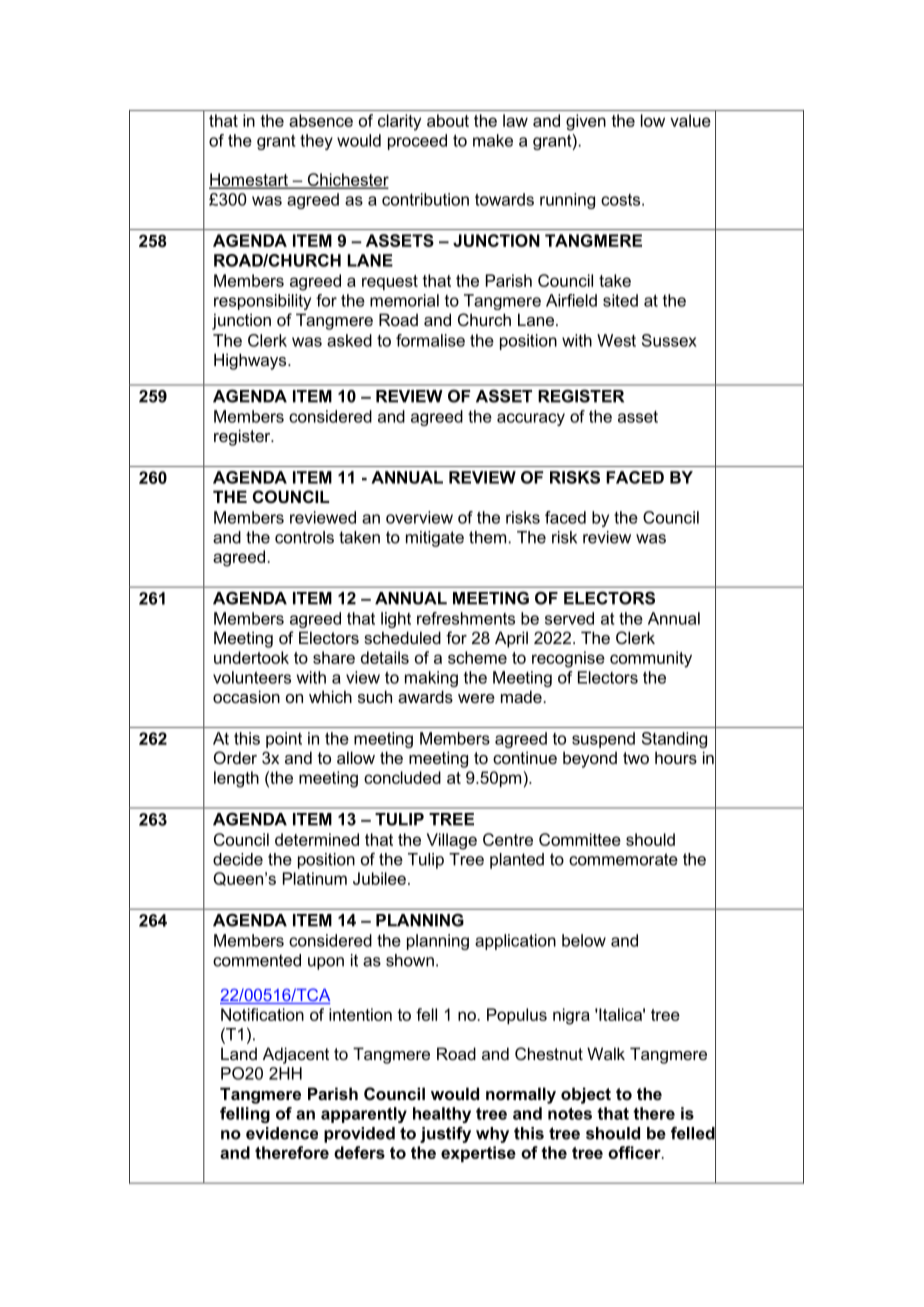 The image size is (924, 1307). I want to click on refreshments, so click(466, 618).
